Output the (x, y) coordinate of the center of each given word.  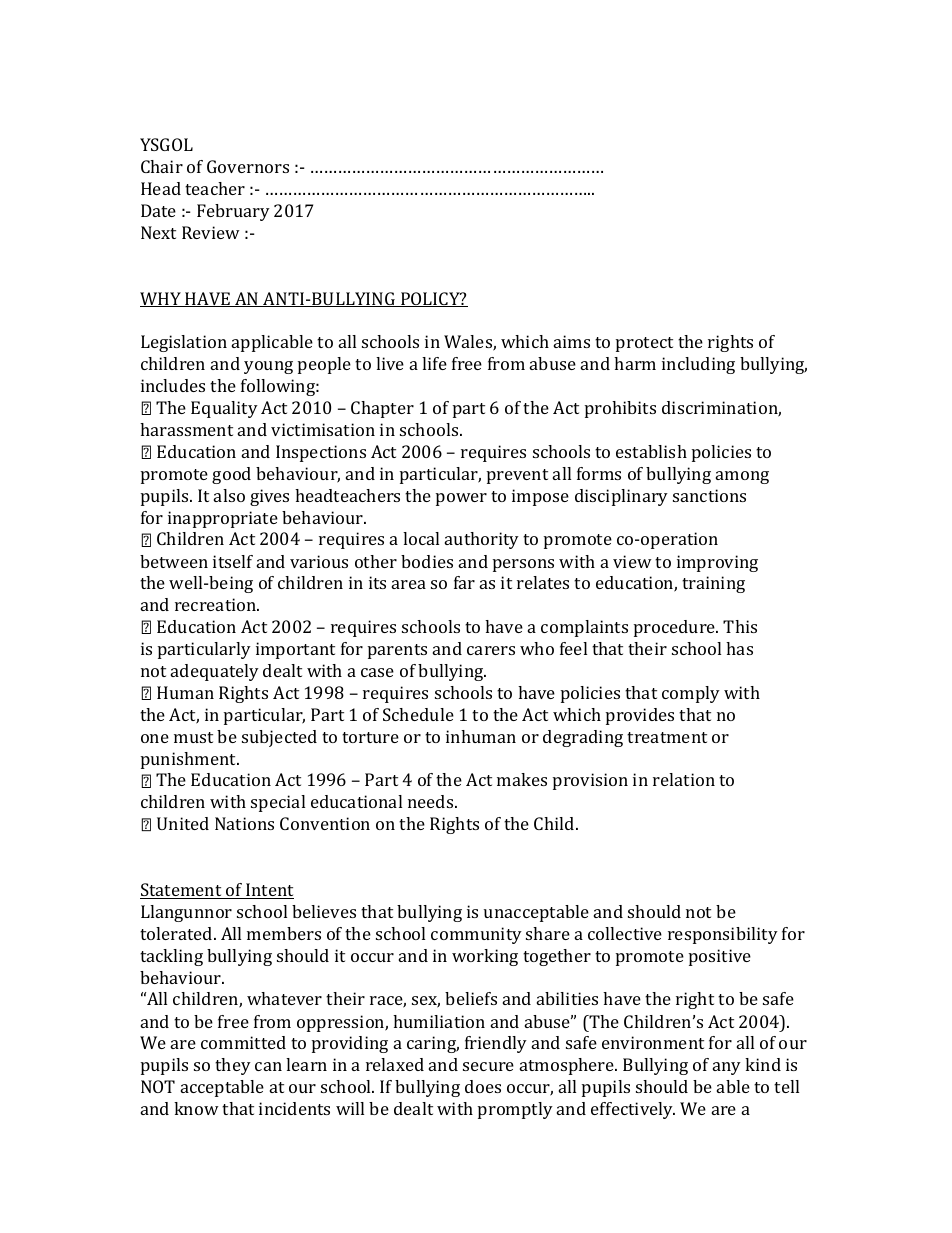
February (233, 212)
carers (491, 650)
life (434, 363)
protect (644, 344)
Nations (244, 823)
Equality (224, 409)
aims (572, 341)
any (727, 1068)
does (483, 1086)
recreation (217, 604)
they (233, 1066)
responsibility (723, 935)
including (698, 365)
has (739, 648)
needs (432, 801)
